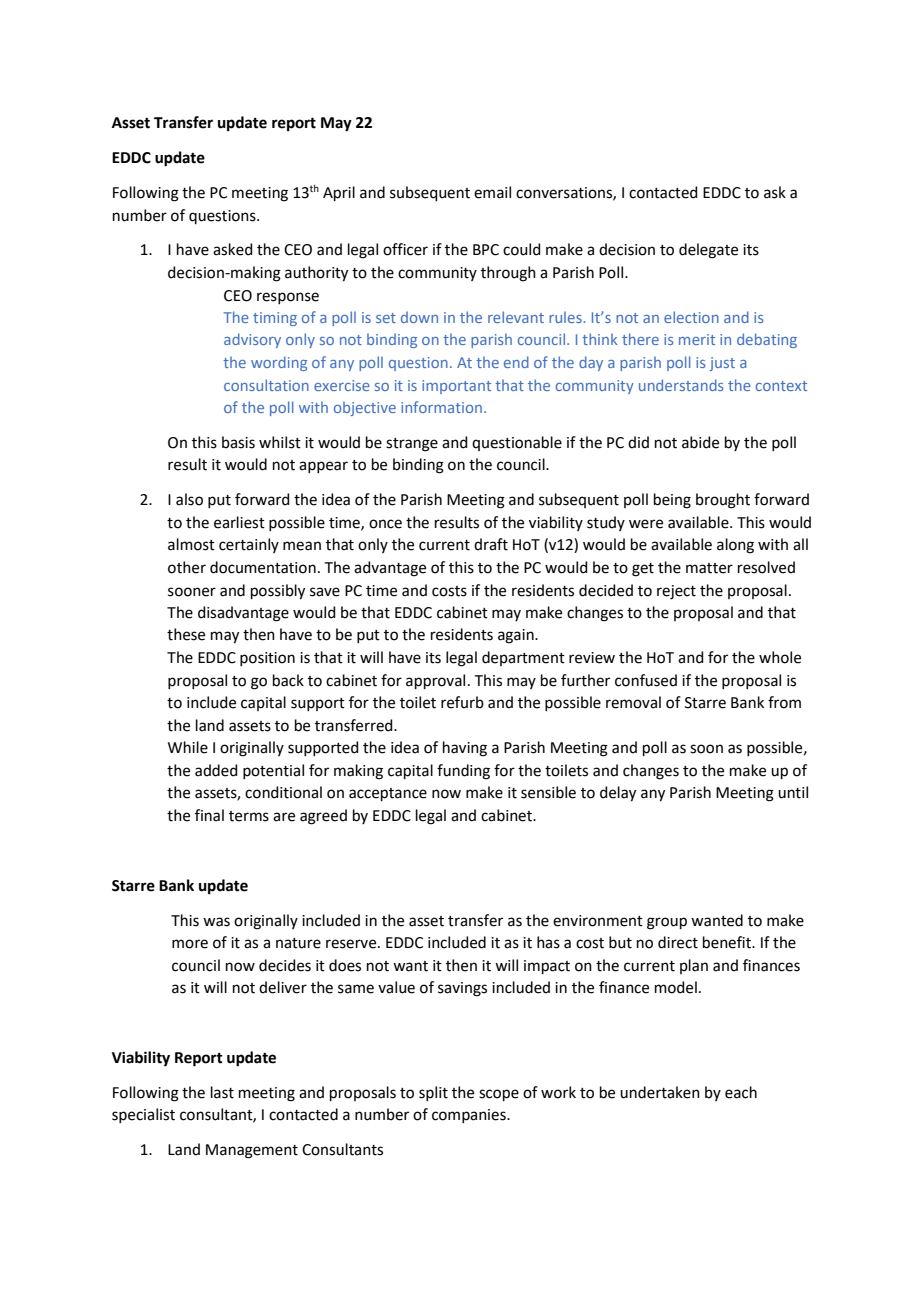  Describe the element at coordinates (209, 815) in the image. I see `final` at that location.
